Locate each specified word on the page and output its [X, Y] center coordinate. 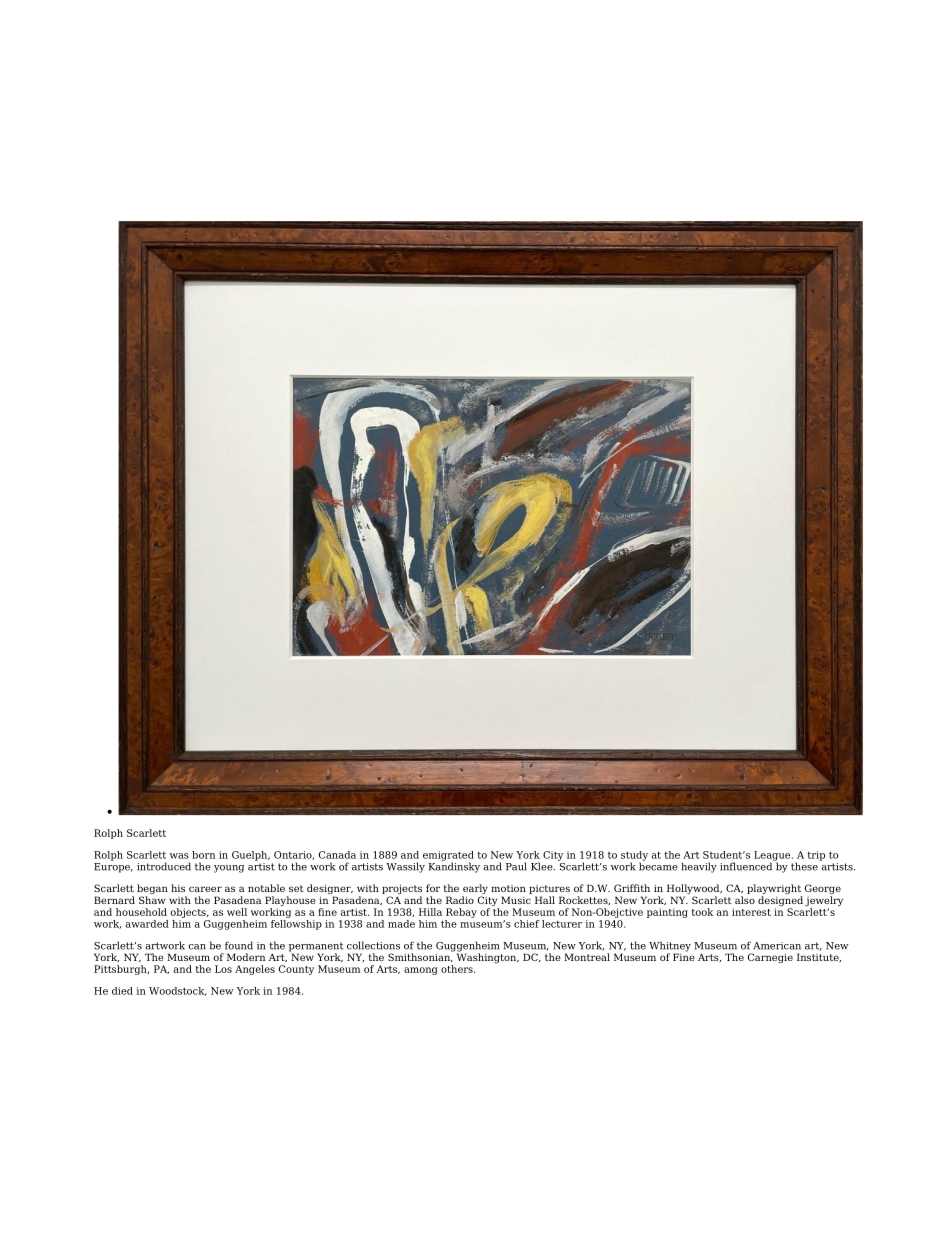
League [773, 857]
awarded [147, 924]
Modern [246, 957]
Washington [488, 957]
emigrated [448, 857]
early [475, 890]
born [203, 855]
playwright [774, 890]
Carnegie [770, 958]
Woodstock [178, 991]
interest [751, 912]
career [205, 889]
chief [527, 924]
